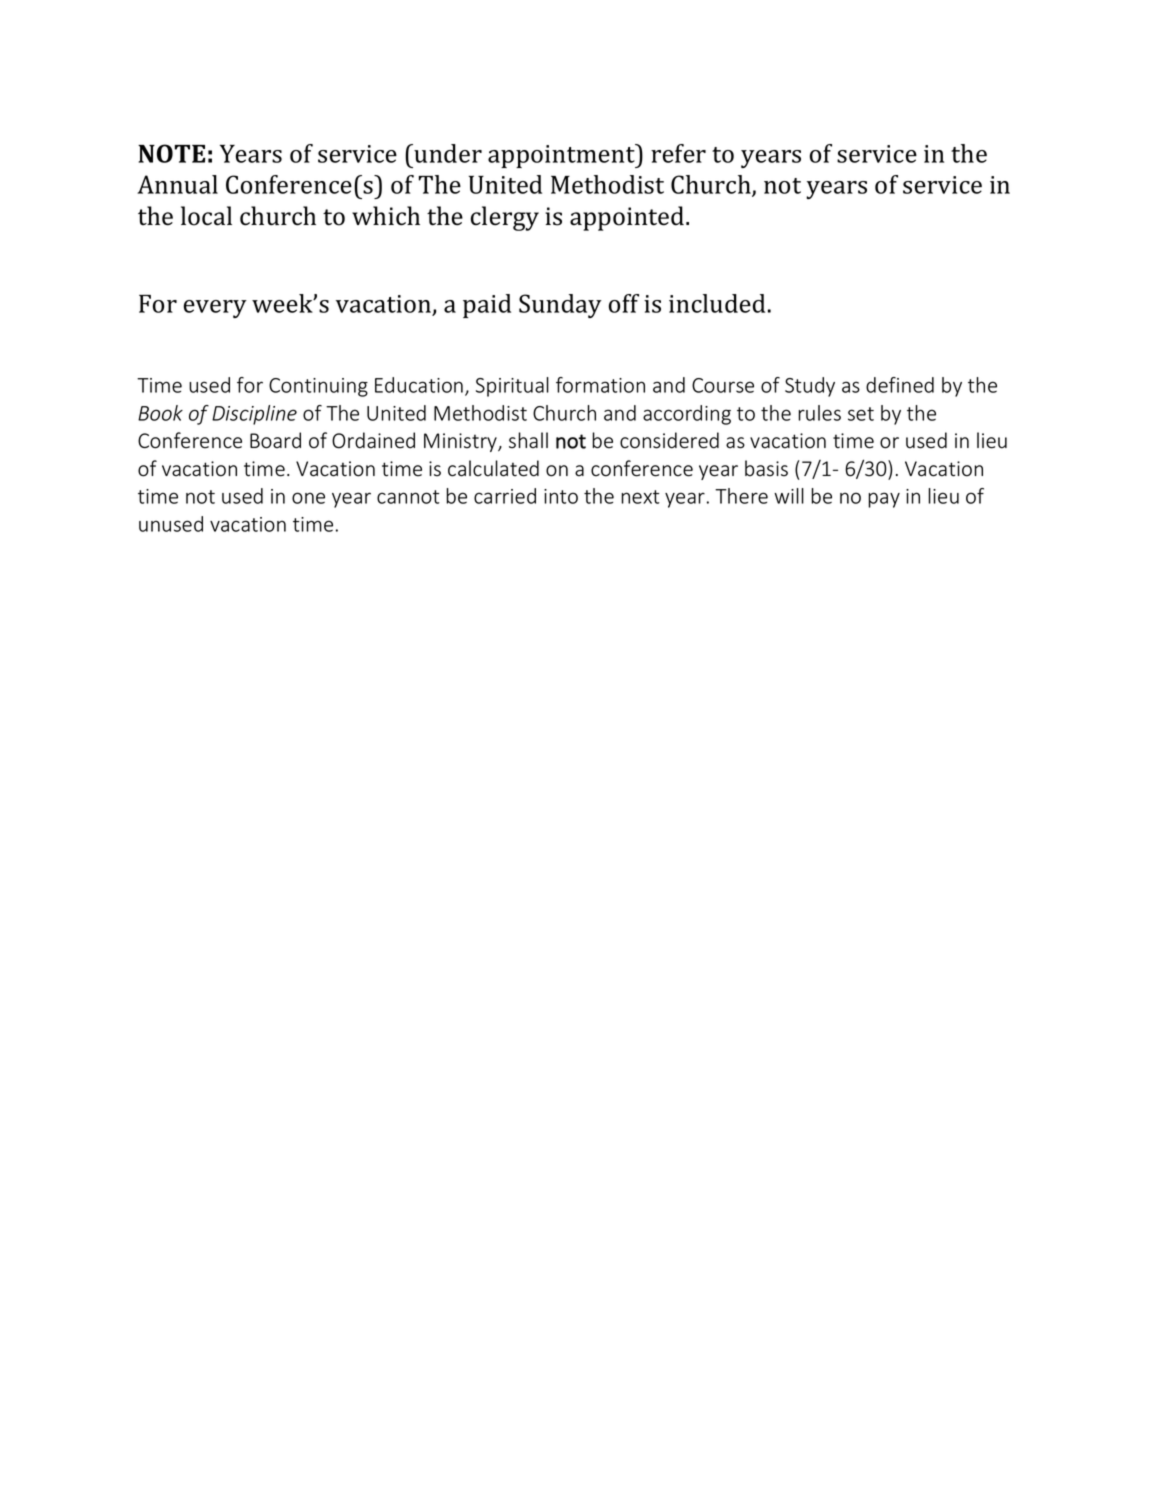  Describe the element at coordinates (206, 216) in the screenshot. I see `local` at that location.
